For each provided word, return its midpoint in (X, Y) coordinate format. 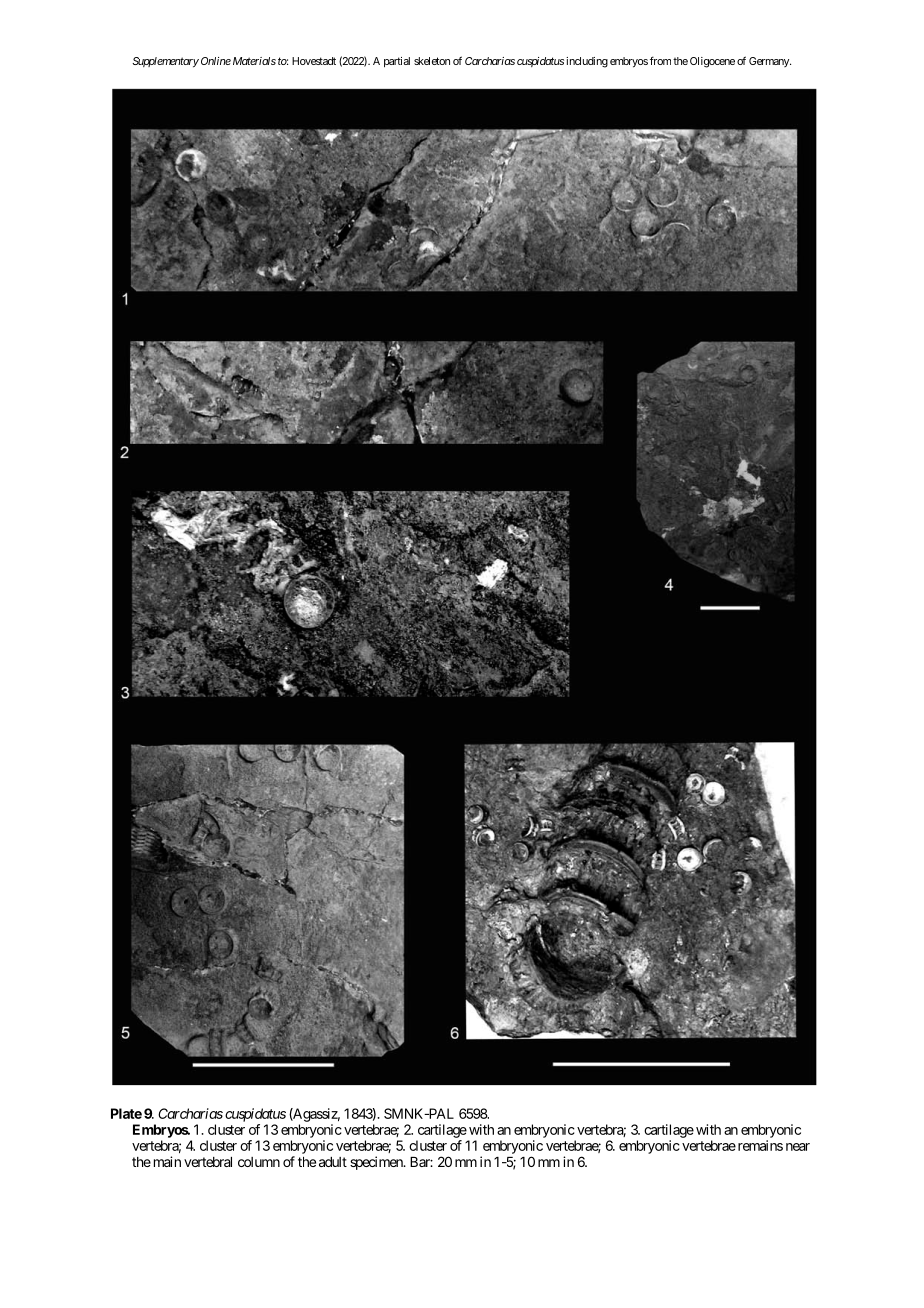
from (660, 60)
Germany (770, 62)
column (259, 1162)
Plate (126, 1113)
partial (397, 62)
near (798, 1147)
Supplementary (165, 62)
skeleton (432, 61)
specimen (377, 1163)
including (587, 62)
